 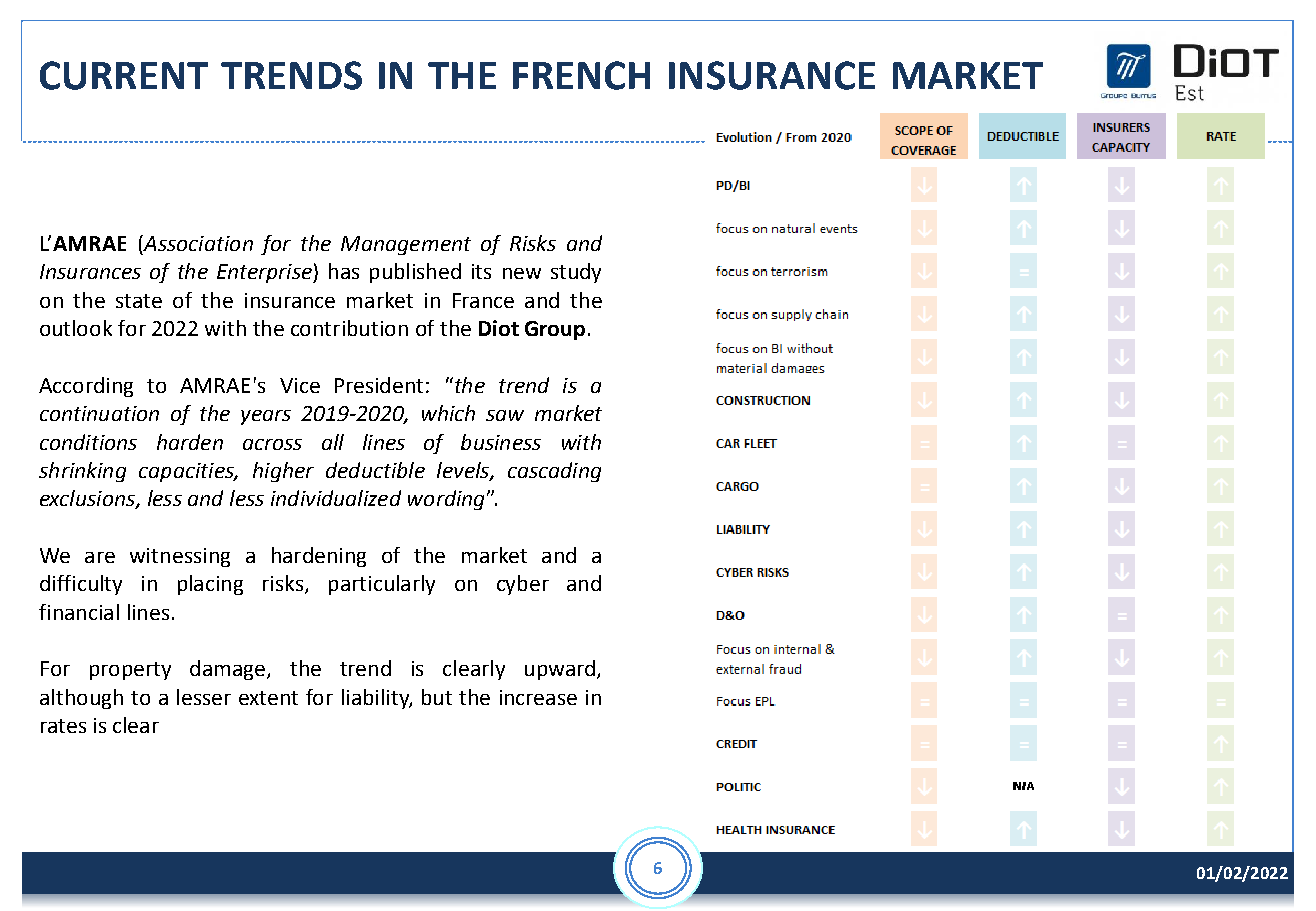 What do you see at coordinates (406, 245) in the screenshot?
I see `Management` at bounding box center [406, 245].
